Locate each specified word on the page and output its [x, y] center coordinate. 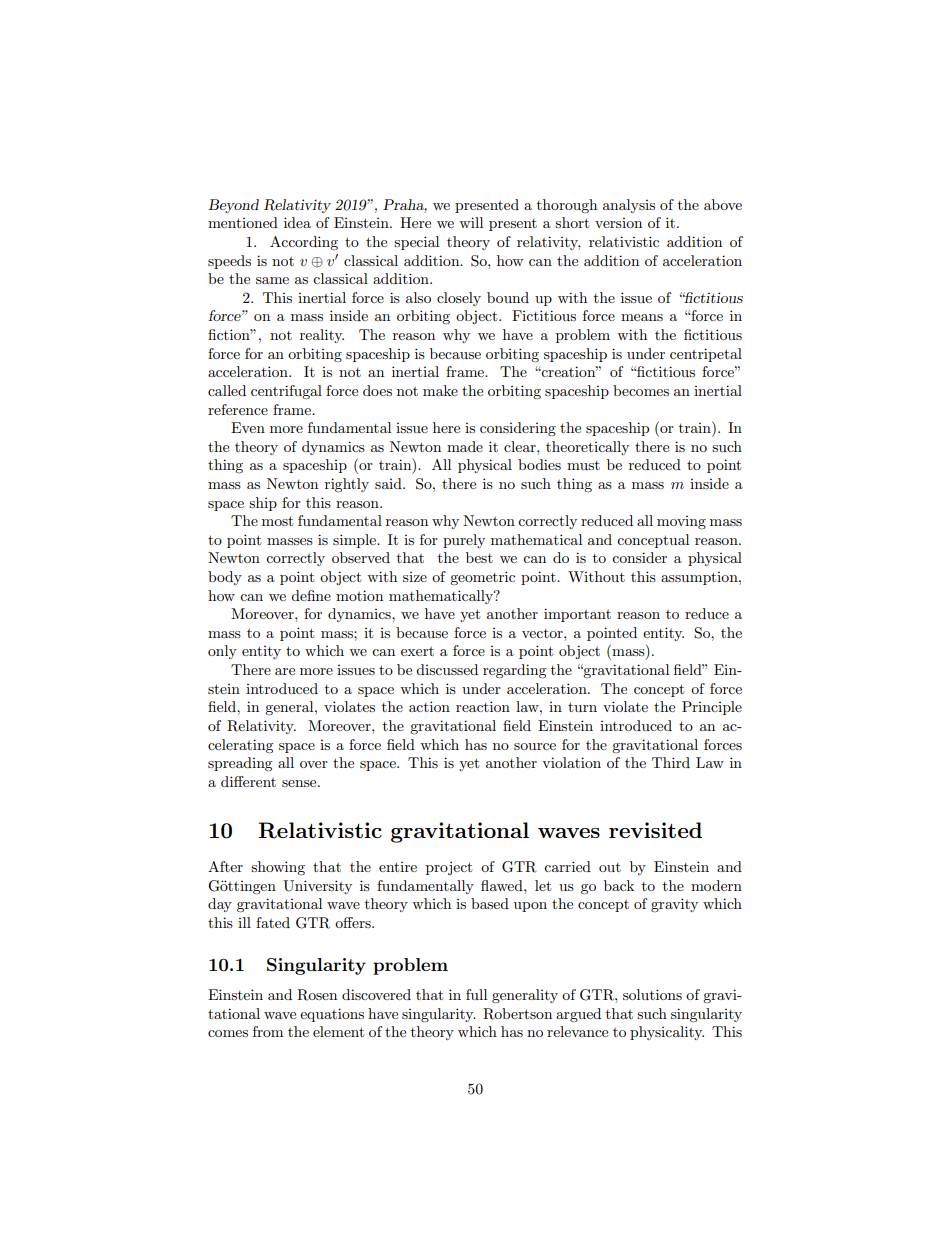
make [440, 390]
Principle [712, 708]
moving [681, 522]
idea [297, 222]
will [471, 222]
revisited [655, 830]
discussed [447, 669]
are [285, 671]
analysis [629, 206]
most [277, 521]
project [449, 868]
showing [278, 868]
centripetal [706, 355]
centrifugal [286, 392]
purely [464, 541]
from [268, 1031]
